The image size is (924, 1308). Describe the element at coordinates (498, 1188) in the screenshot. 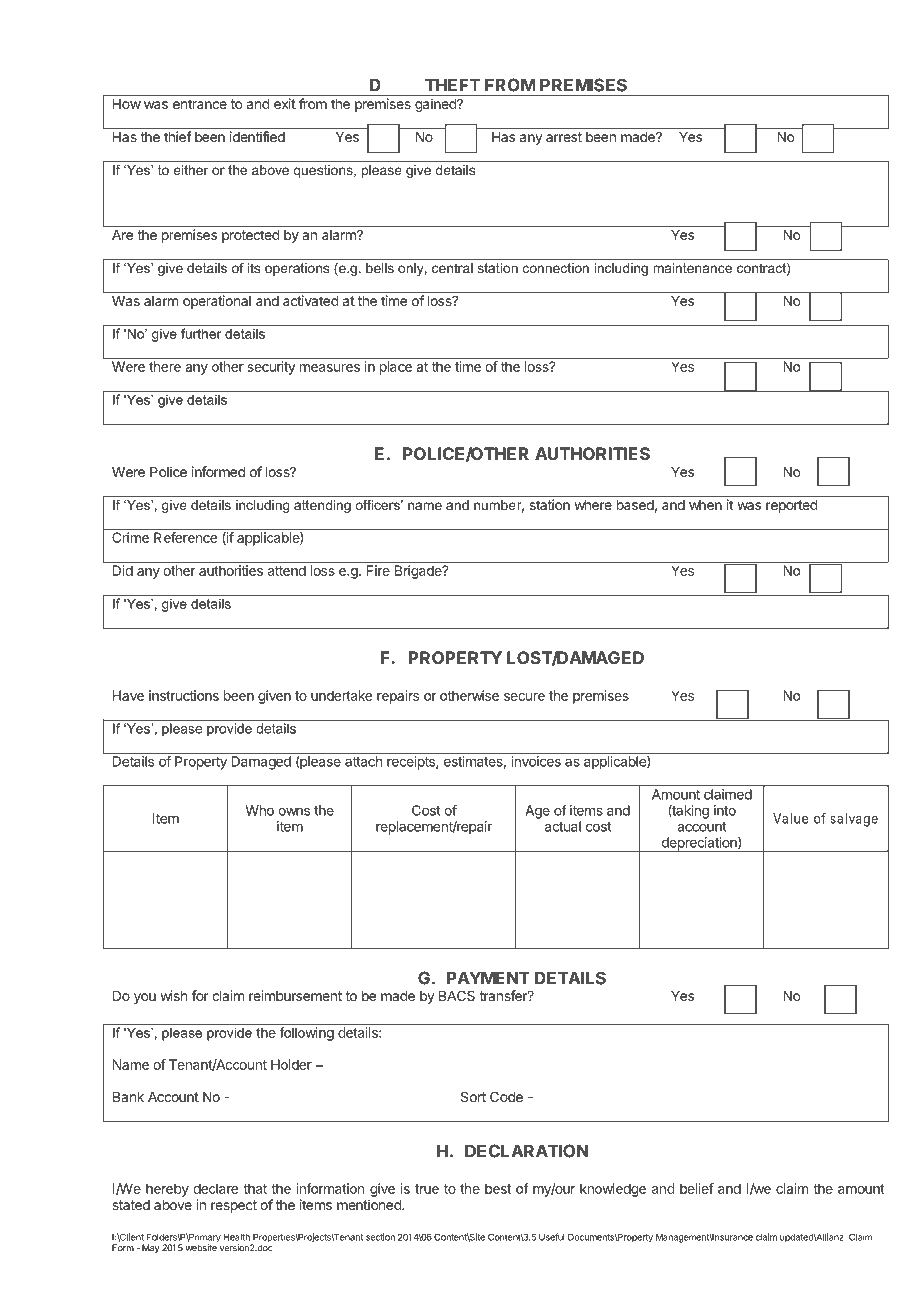

I see `best` at that location.
